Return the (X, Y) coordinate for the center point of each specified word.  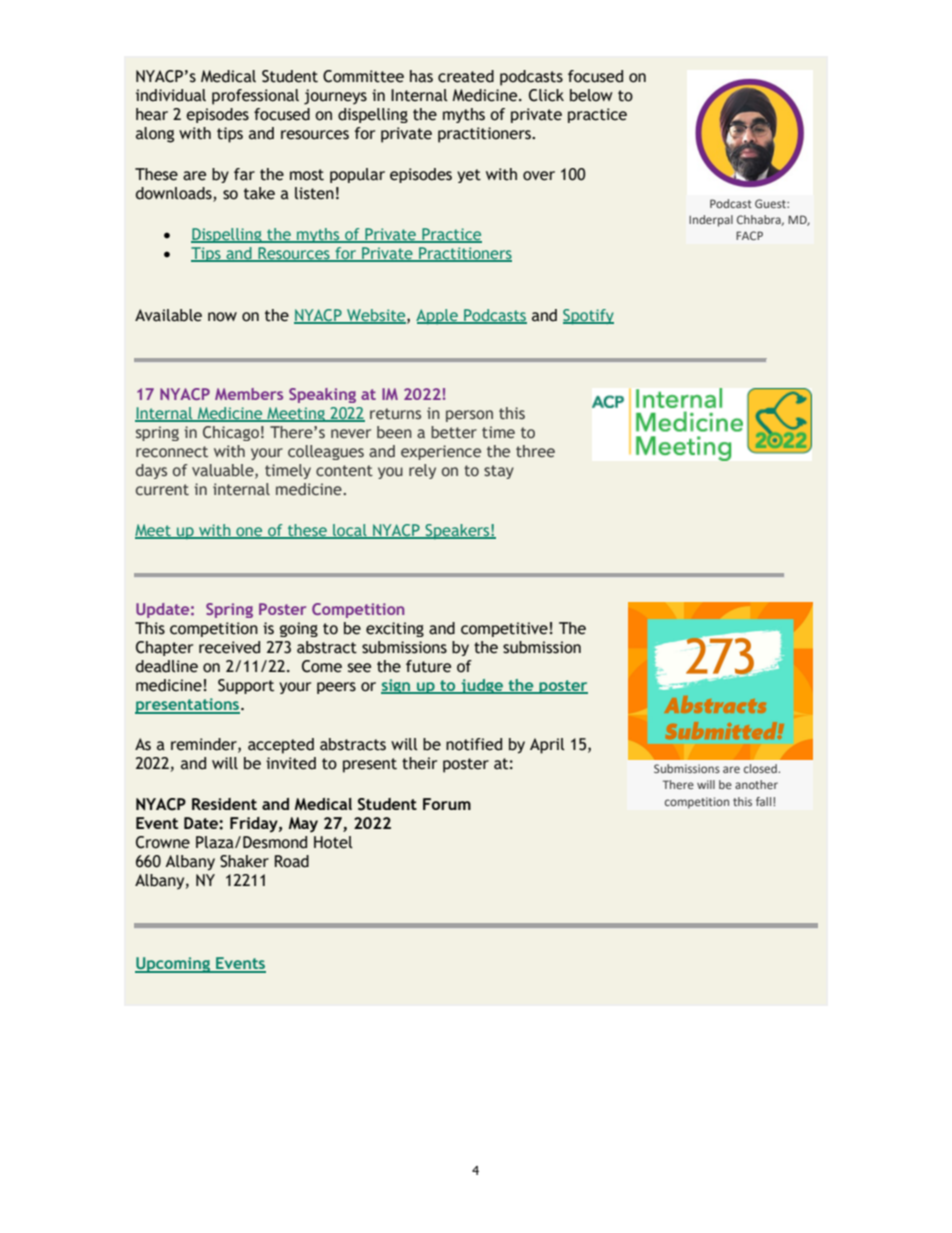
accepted (281, 746)
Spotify (588, 317)
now (222, 317)
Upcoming (173, 965)
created (466, 76)
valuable (224, 471)
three (535, 451)
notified (474, 744)
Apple (438, 316)
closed (761, 768)
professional (255, 97)
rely (422, 471)
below (591, 95)
